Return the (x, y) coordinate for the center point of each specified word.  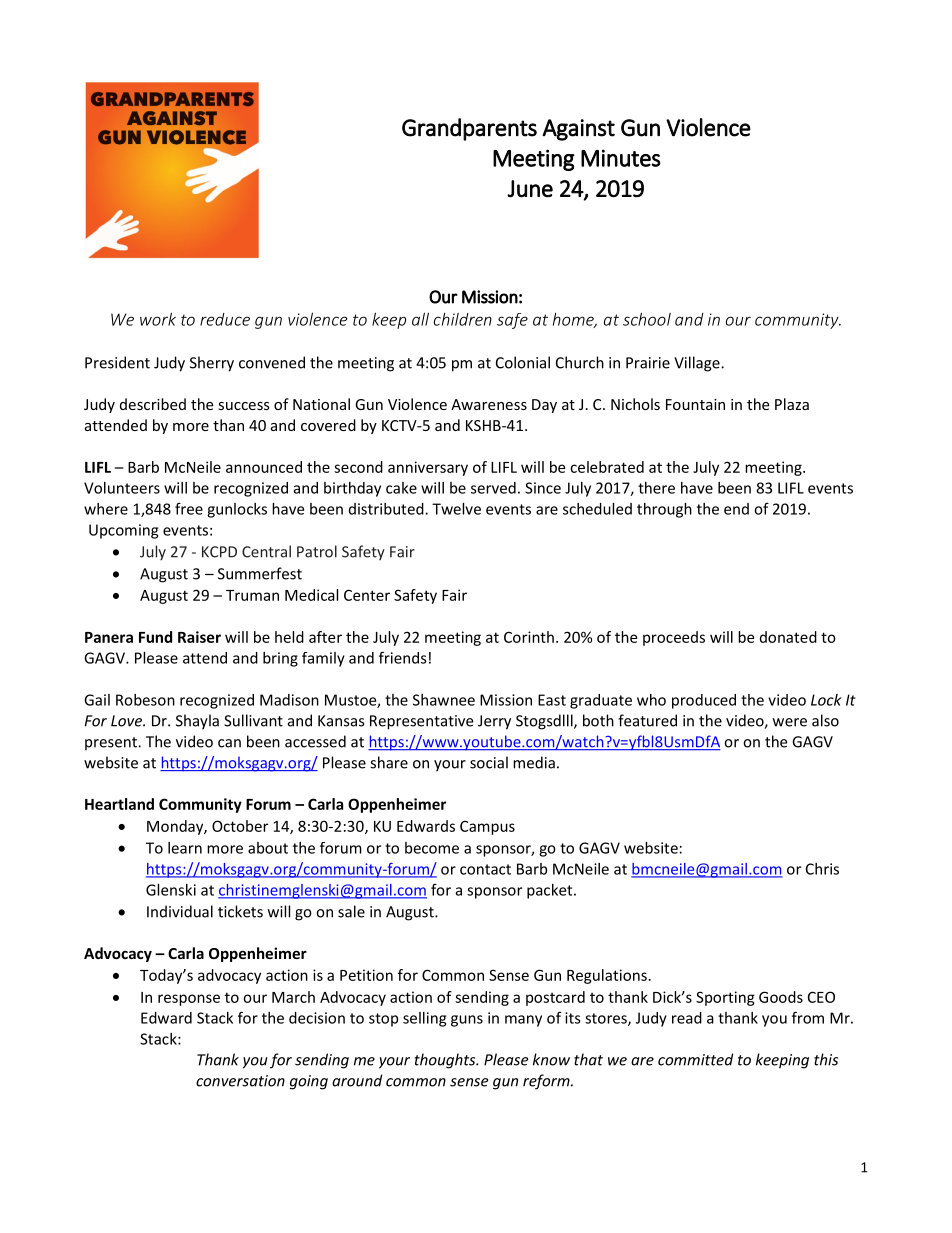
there (656, 488)
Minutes (621, 158)
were (790, 722)
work (158, 319)
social (489, 762)
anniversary (428, 468)
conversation (240, 1081)
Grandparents (469, 129)
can (229, 743)
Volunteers (122, 488)
